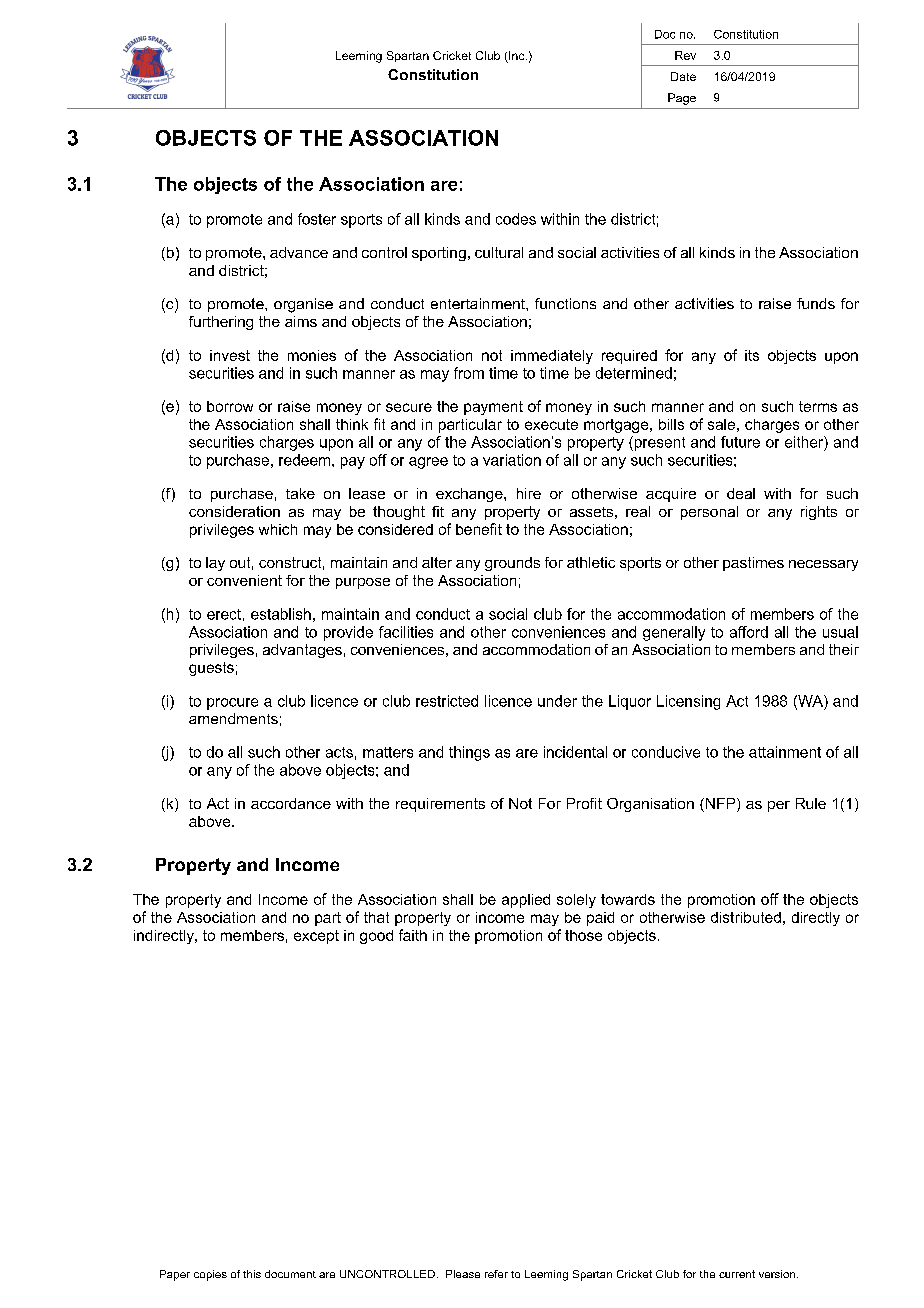 The image size is (924, 1308). Describe the element at coordinates (317, 219) in the page. I see `foster` at that location.
